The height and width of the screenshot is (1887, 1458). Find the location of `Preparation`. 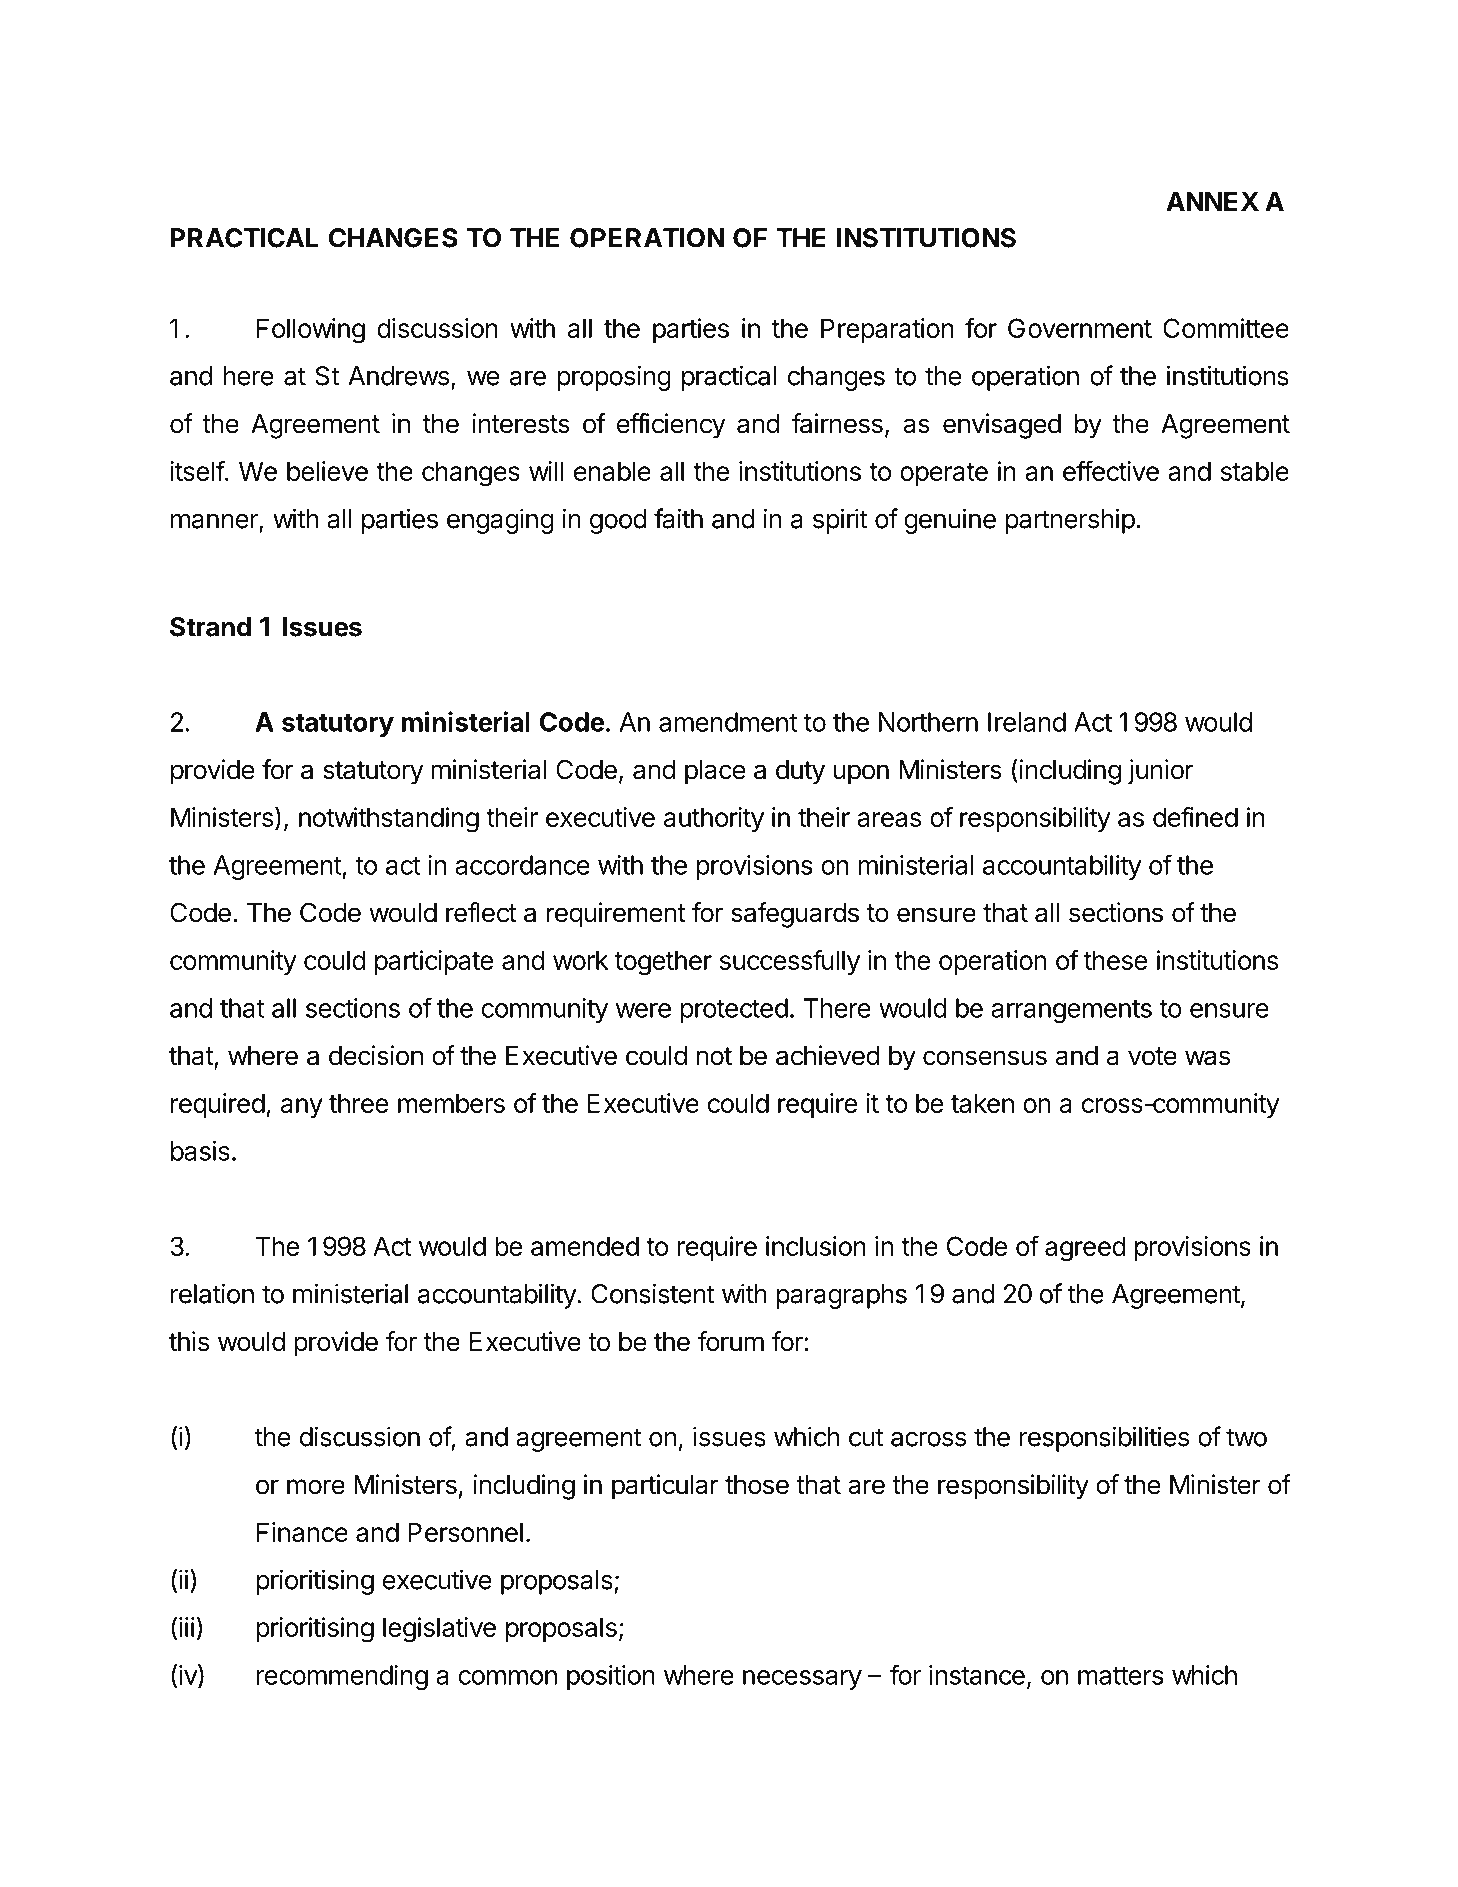

Preparation is located at coordinates (887, 330).
